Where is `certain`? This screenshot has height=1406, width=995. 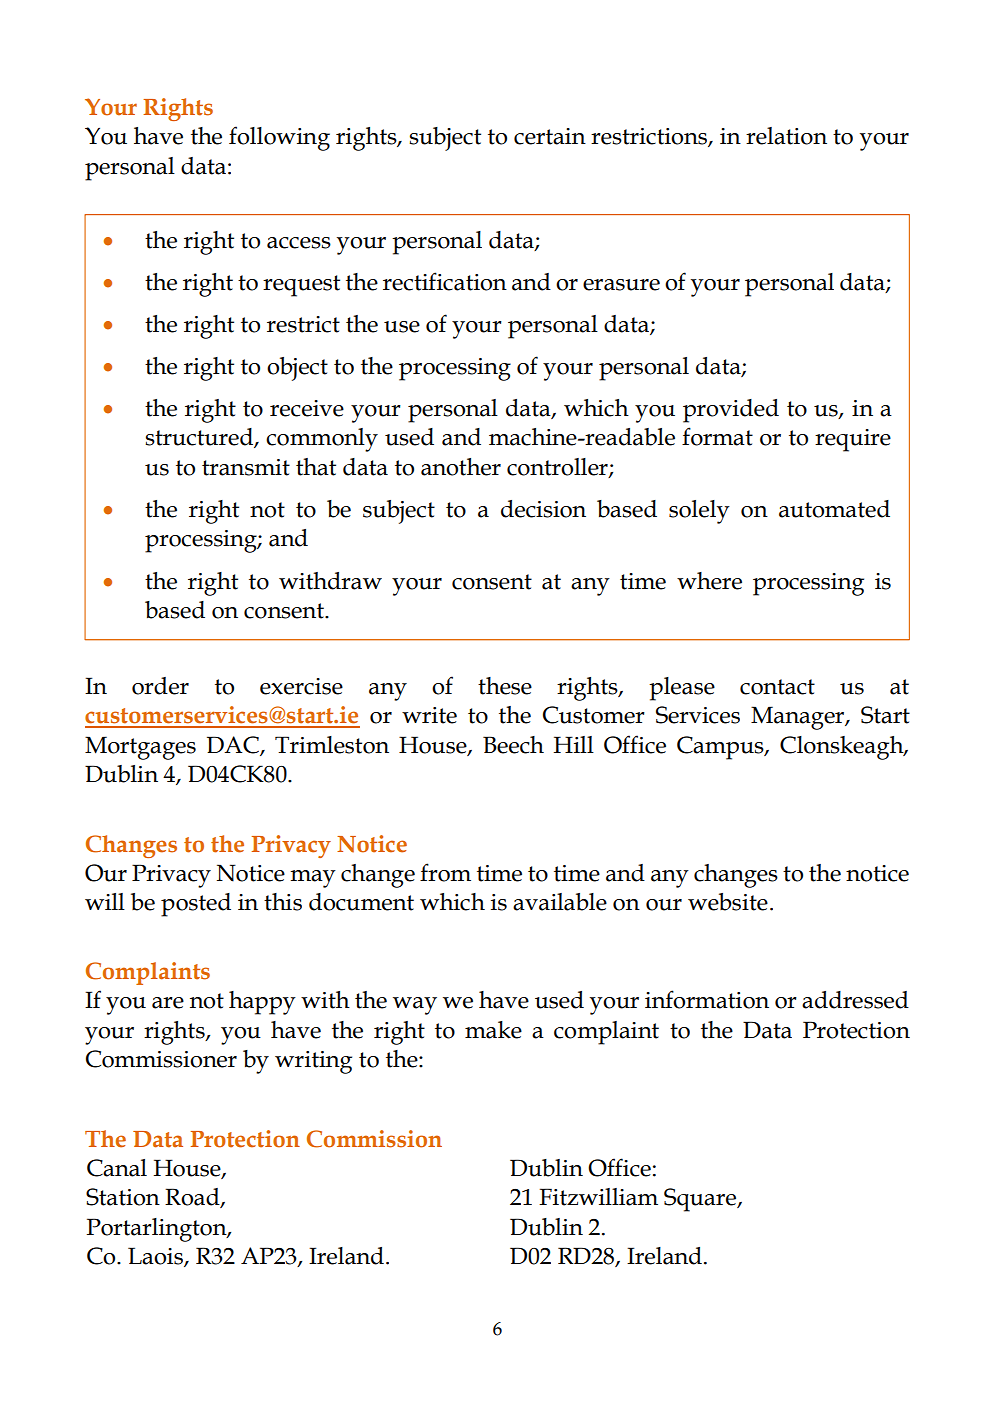
certain is located at coordinates (550, 136).
